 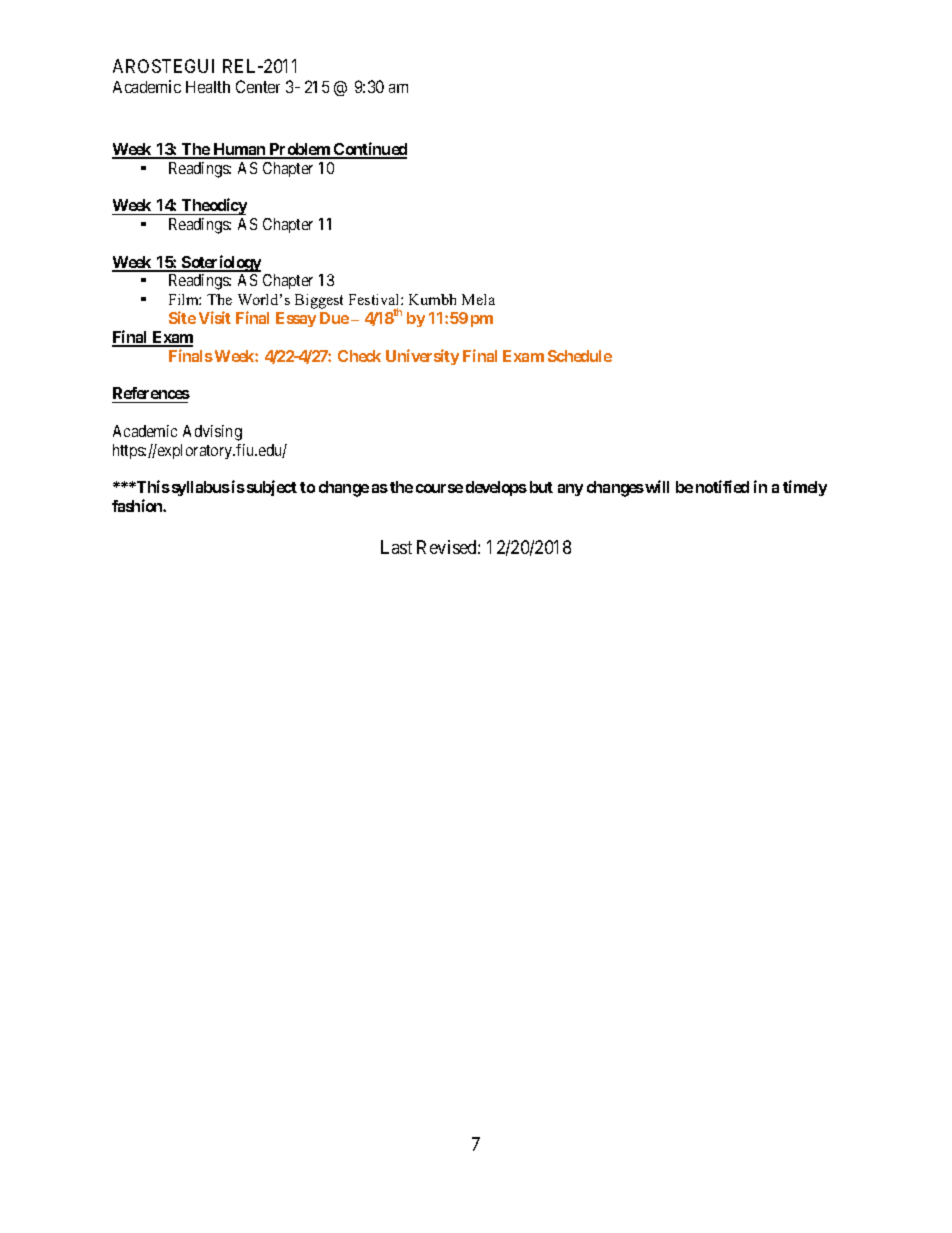 What do you see at coordinates (478, 299) in the document?
I see `Mela` at bounding box center [478, 299].
